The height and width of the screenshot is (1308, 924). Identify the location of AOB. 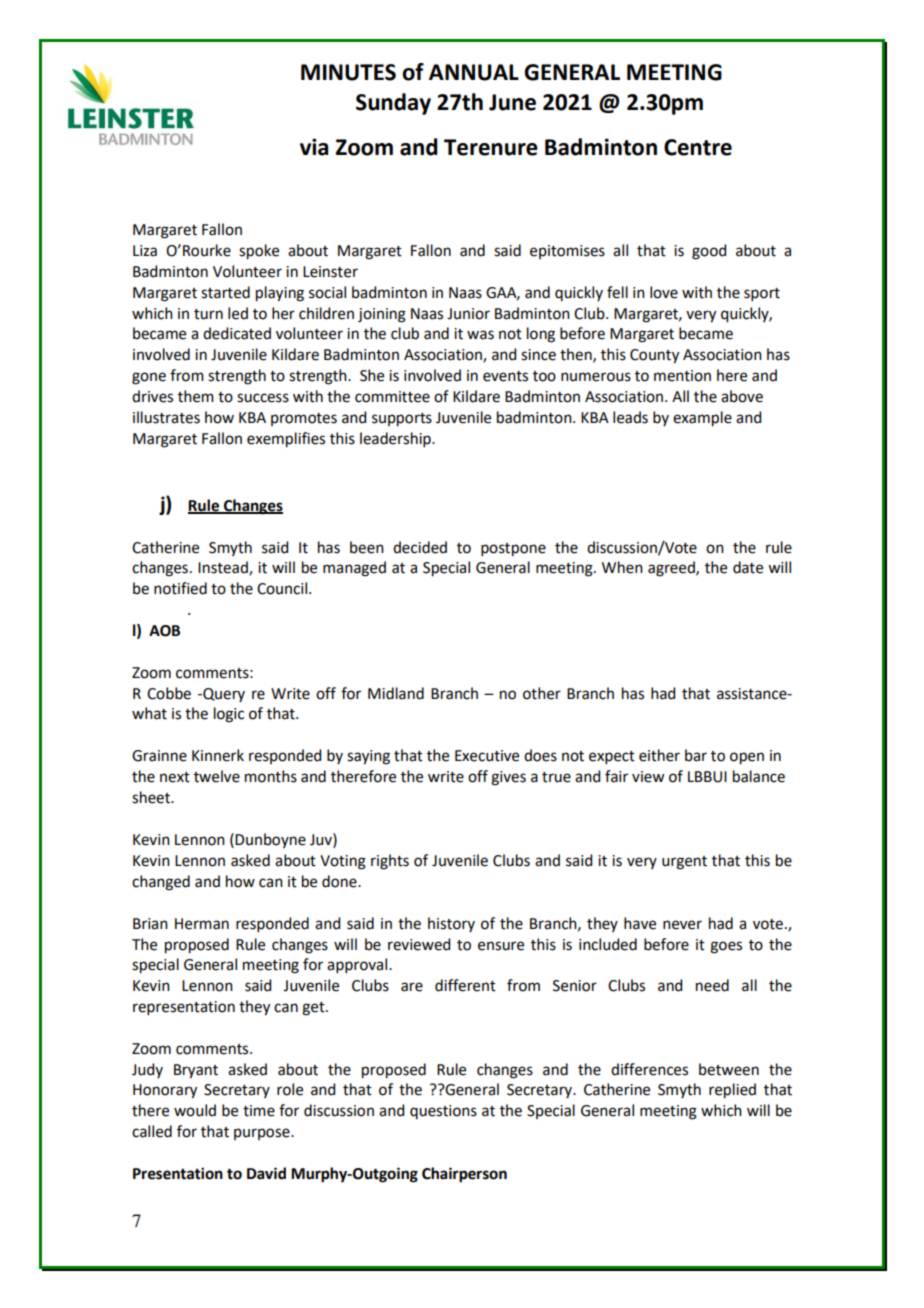
(164, 631).
